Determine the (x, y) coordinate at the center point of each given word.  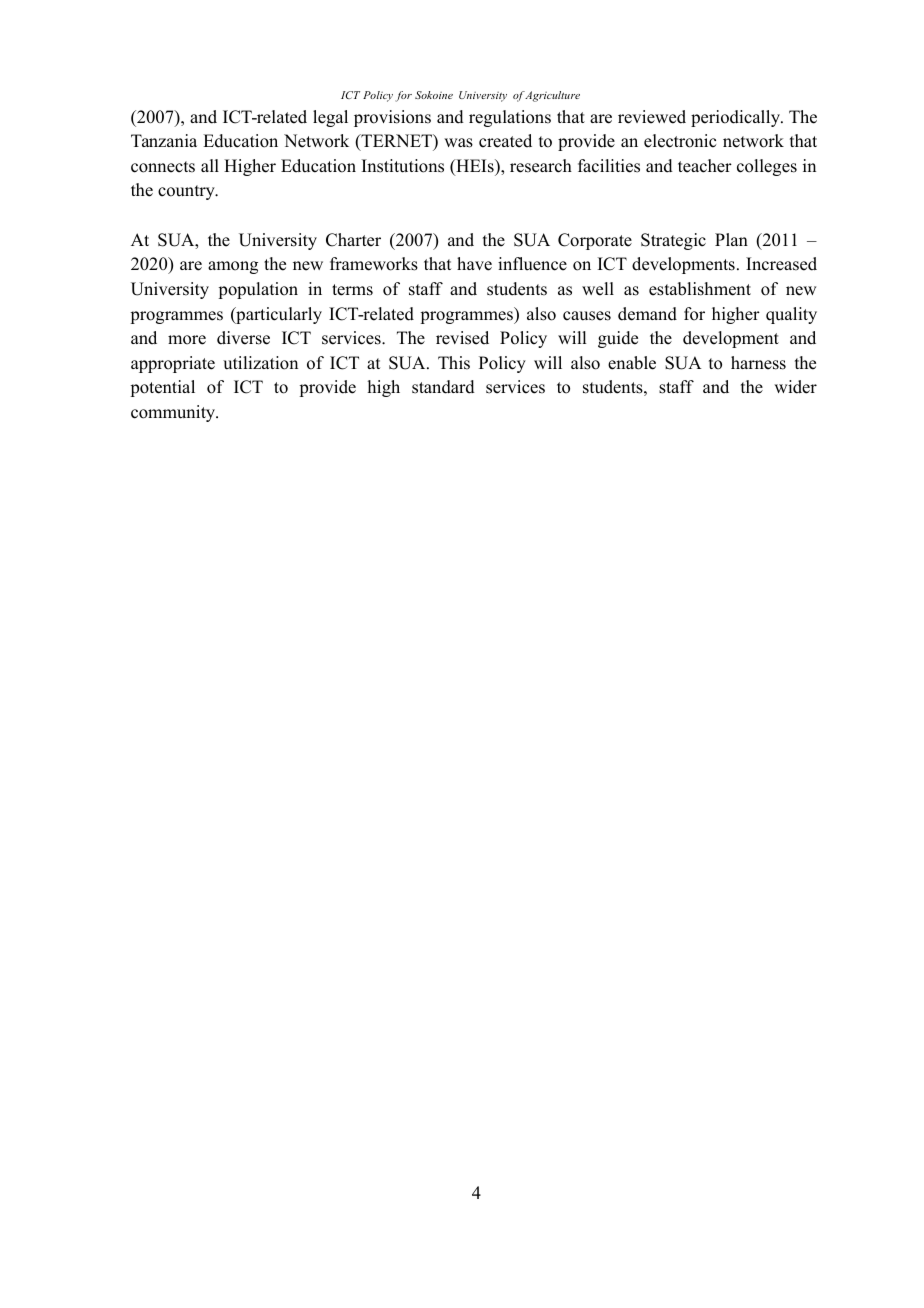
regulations (510, 118)
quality (791, 315)
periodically (737, 118)
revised (462, 338)
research (541, 166)
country (187, 192)
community (174, 413)
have (474, 264)
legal (330, 118)
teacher (705, 166)
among (233, 267)
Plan (731, 239)
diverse (243, 338)
